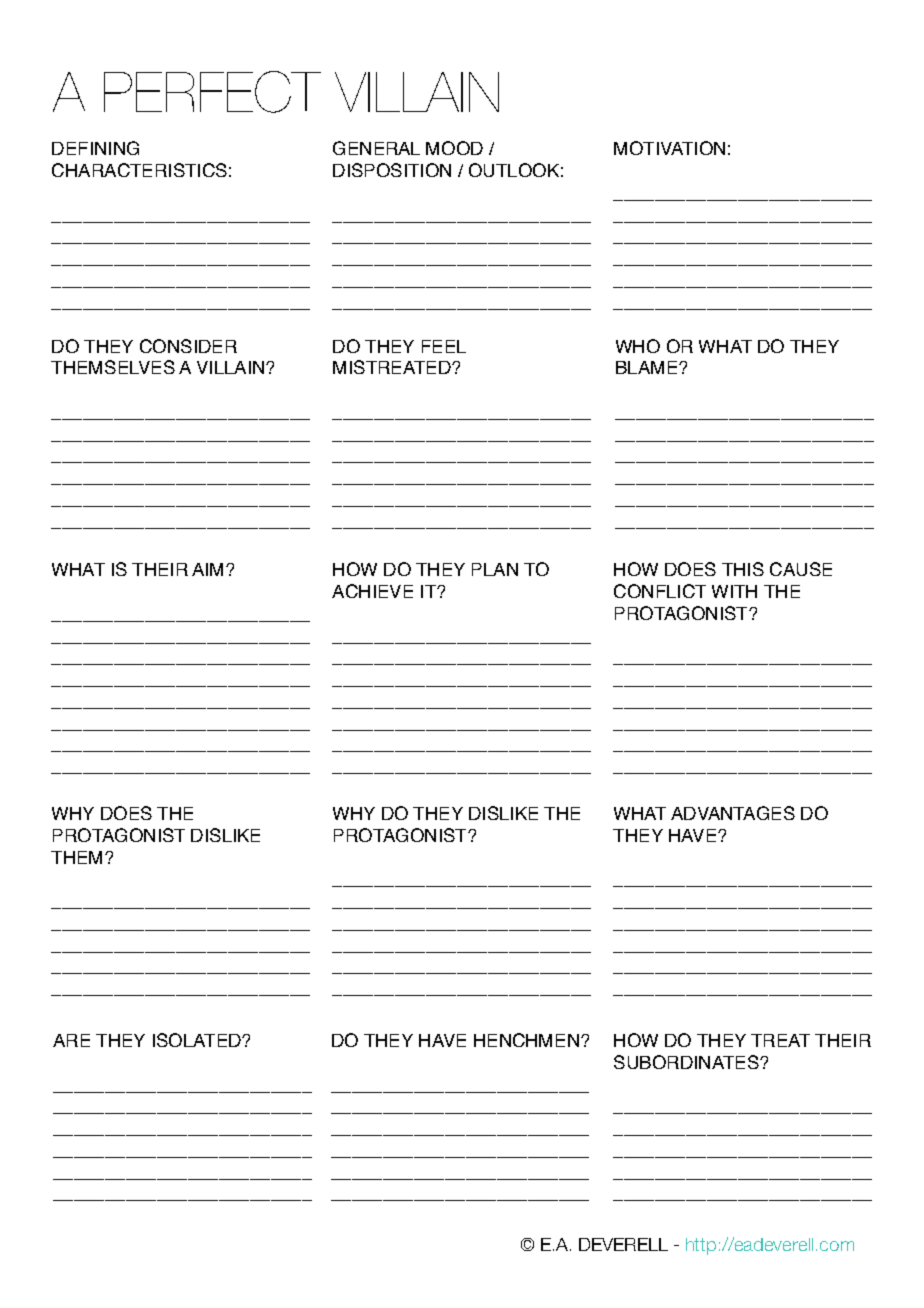  I want to click on HENCHMEN, so click(526, 1040).
